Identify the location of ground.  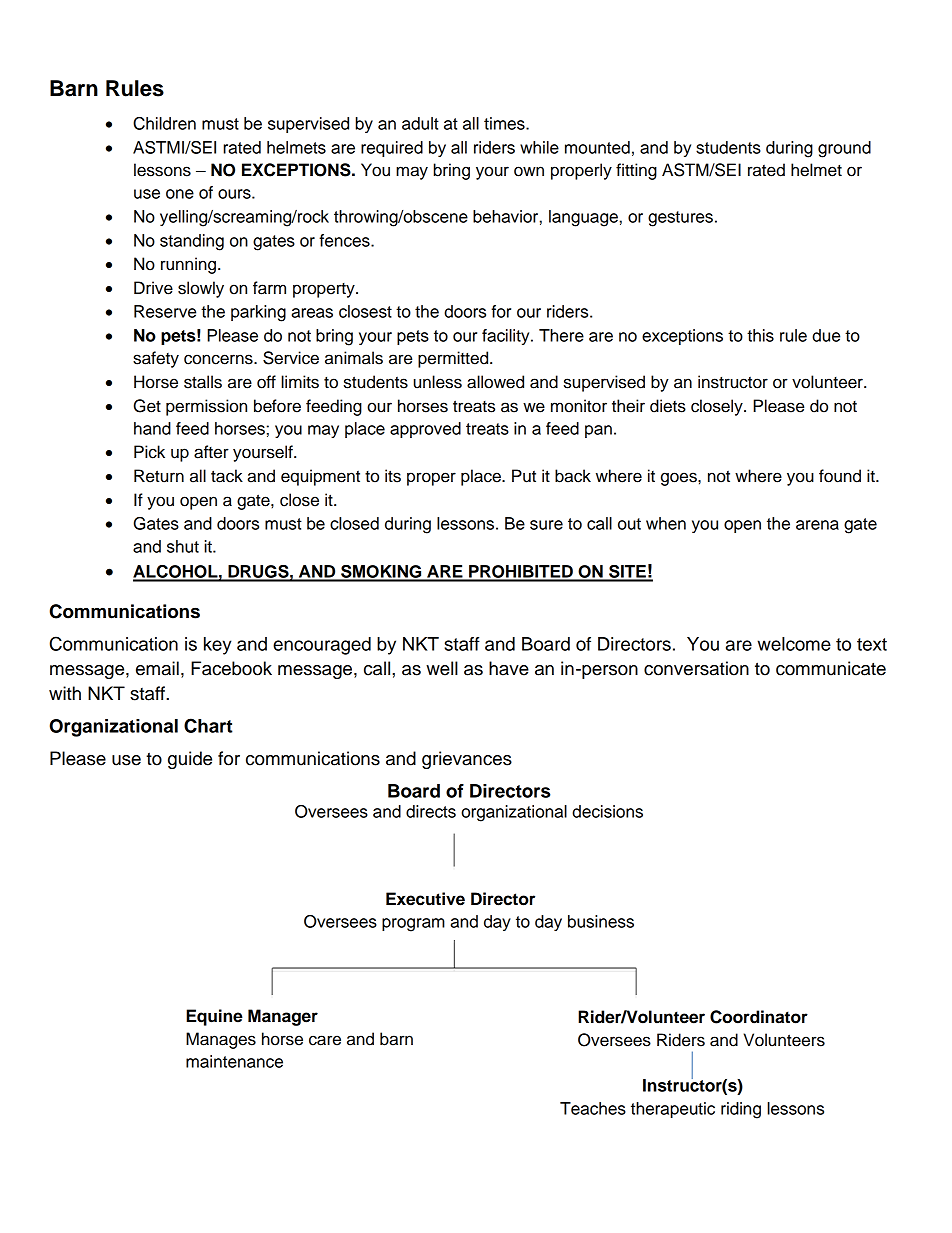
(844, 149).
